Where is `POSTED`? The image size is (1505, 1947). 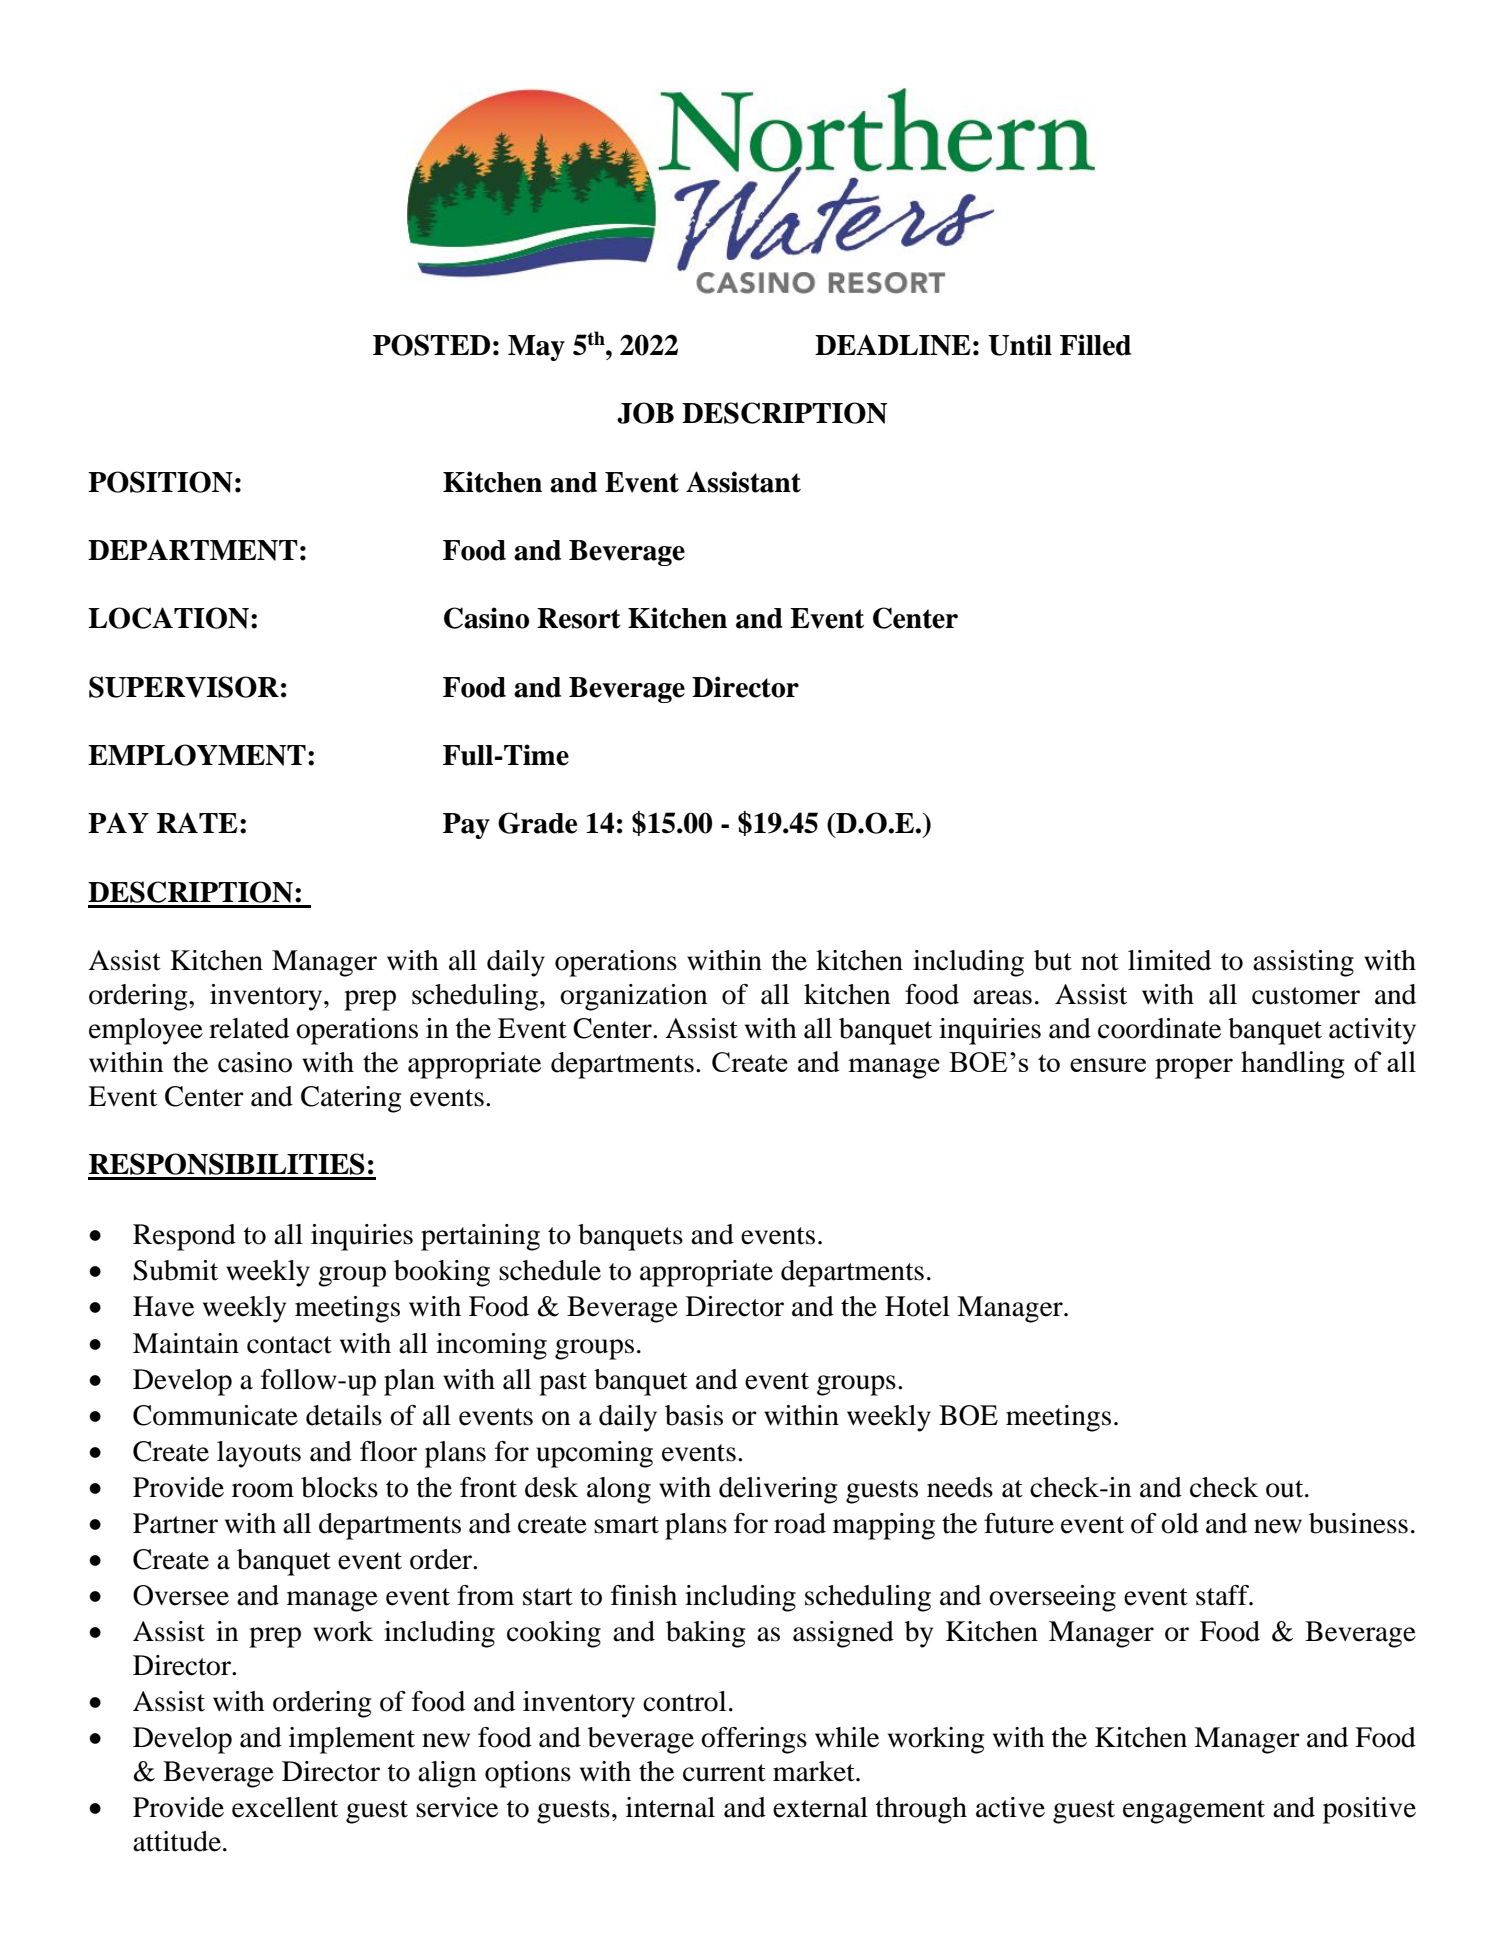
POSTED is located at coordinates (431, 345).
